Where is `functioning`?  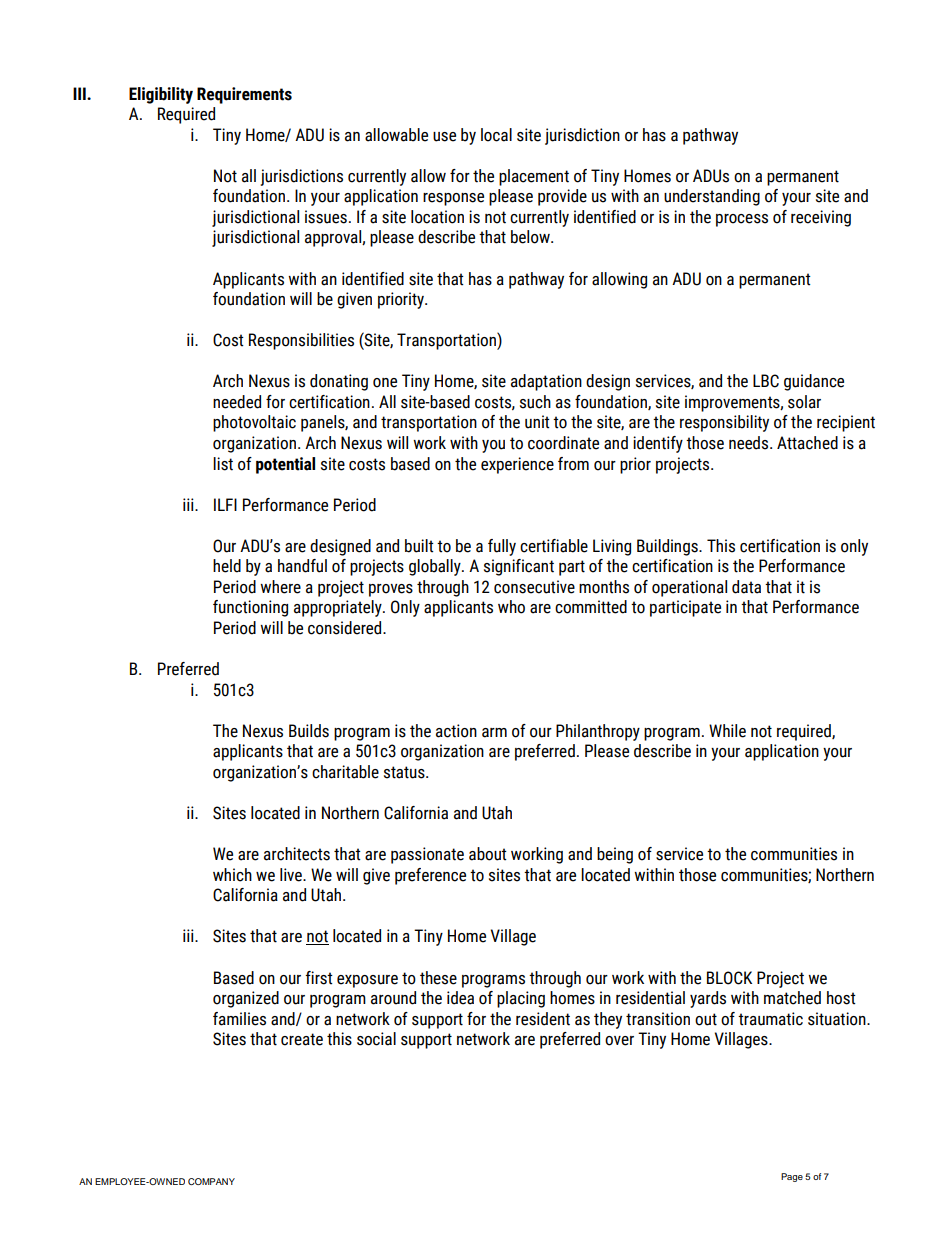 functioning is located at coordinates (250, 608).
